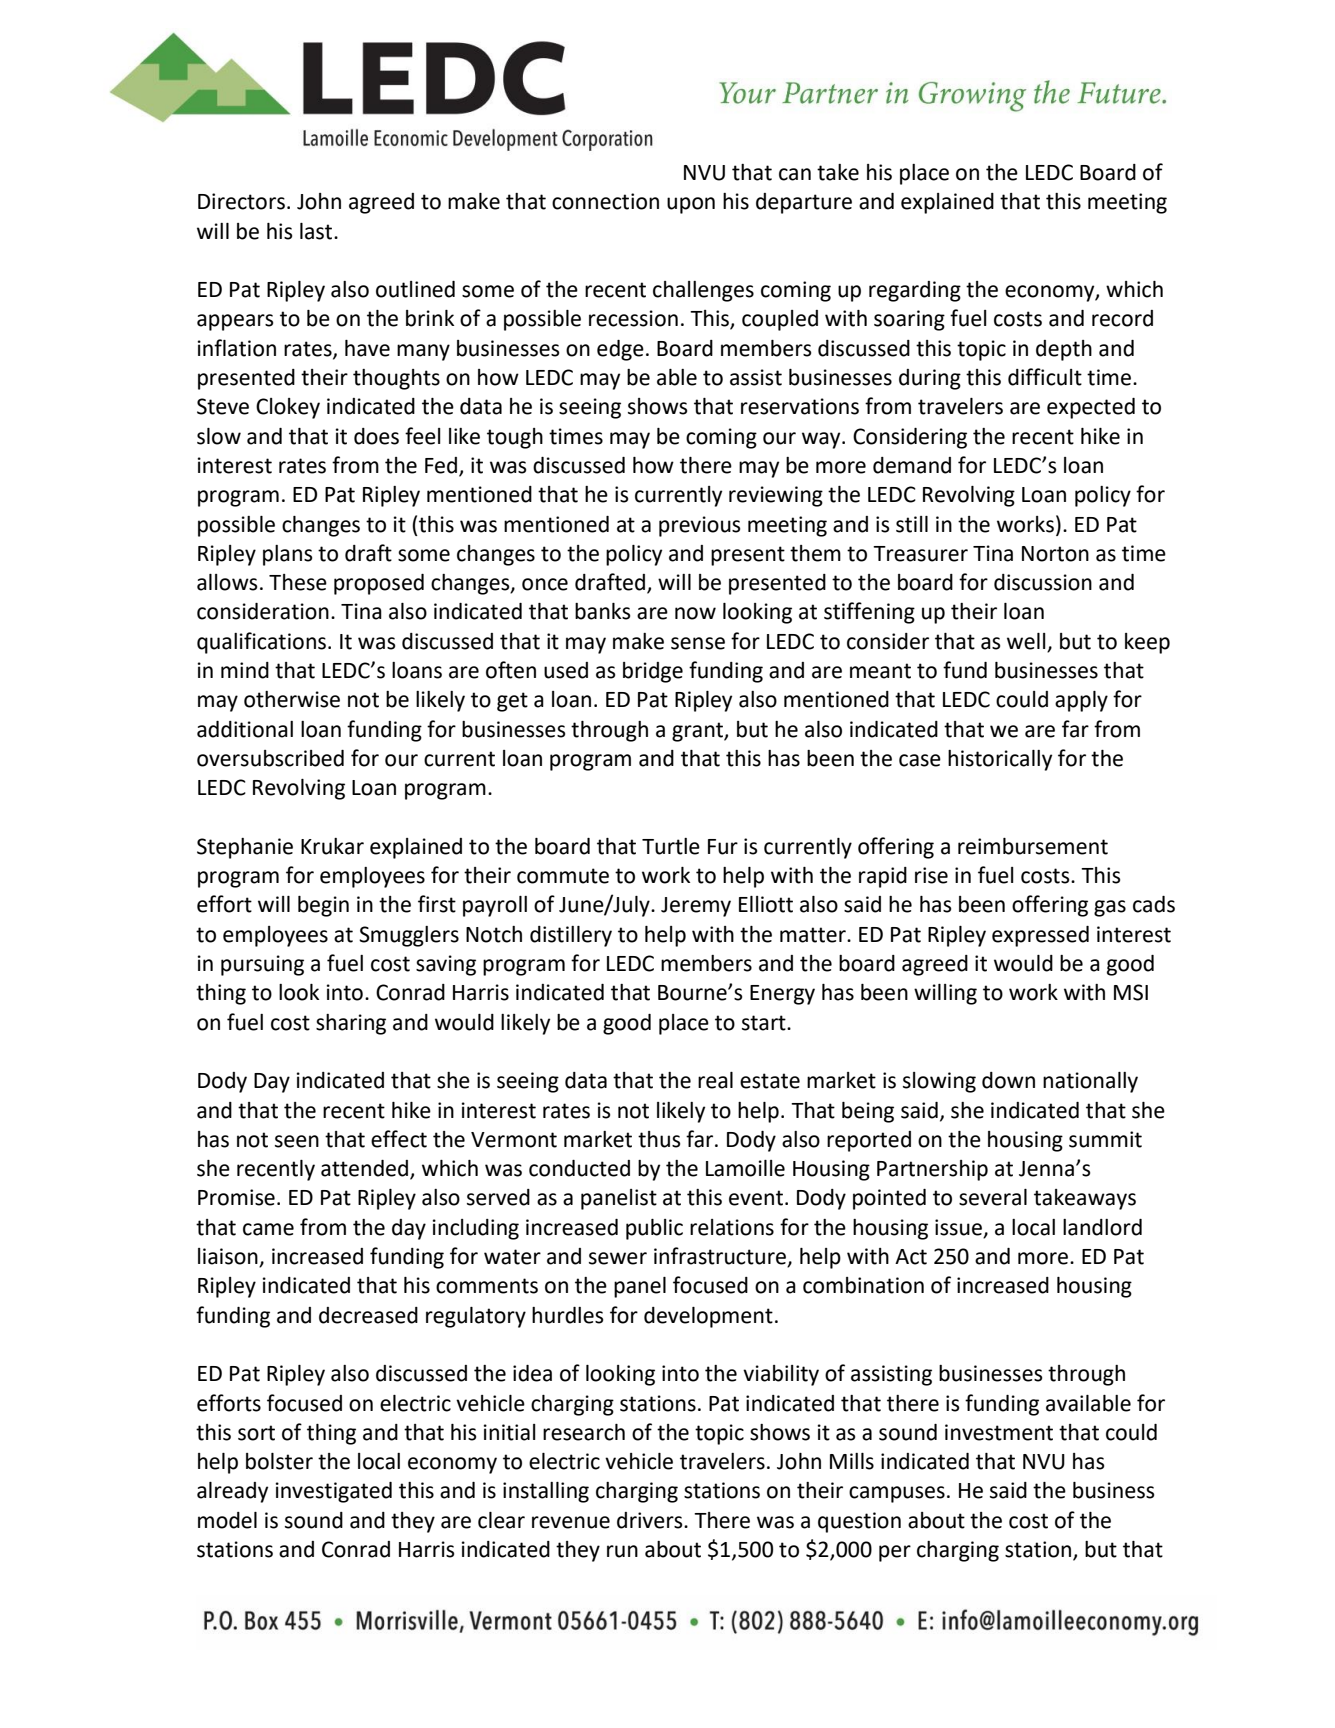 The height and width of the document is (1728, 1335). I want to click on investigated, so click(334, 1492).
